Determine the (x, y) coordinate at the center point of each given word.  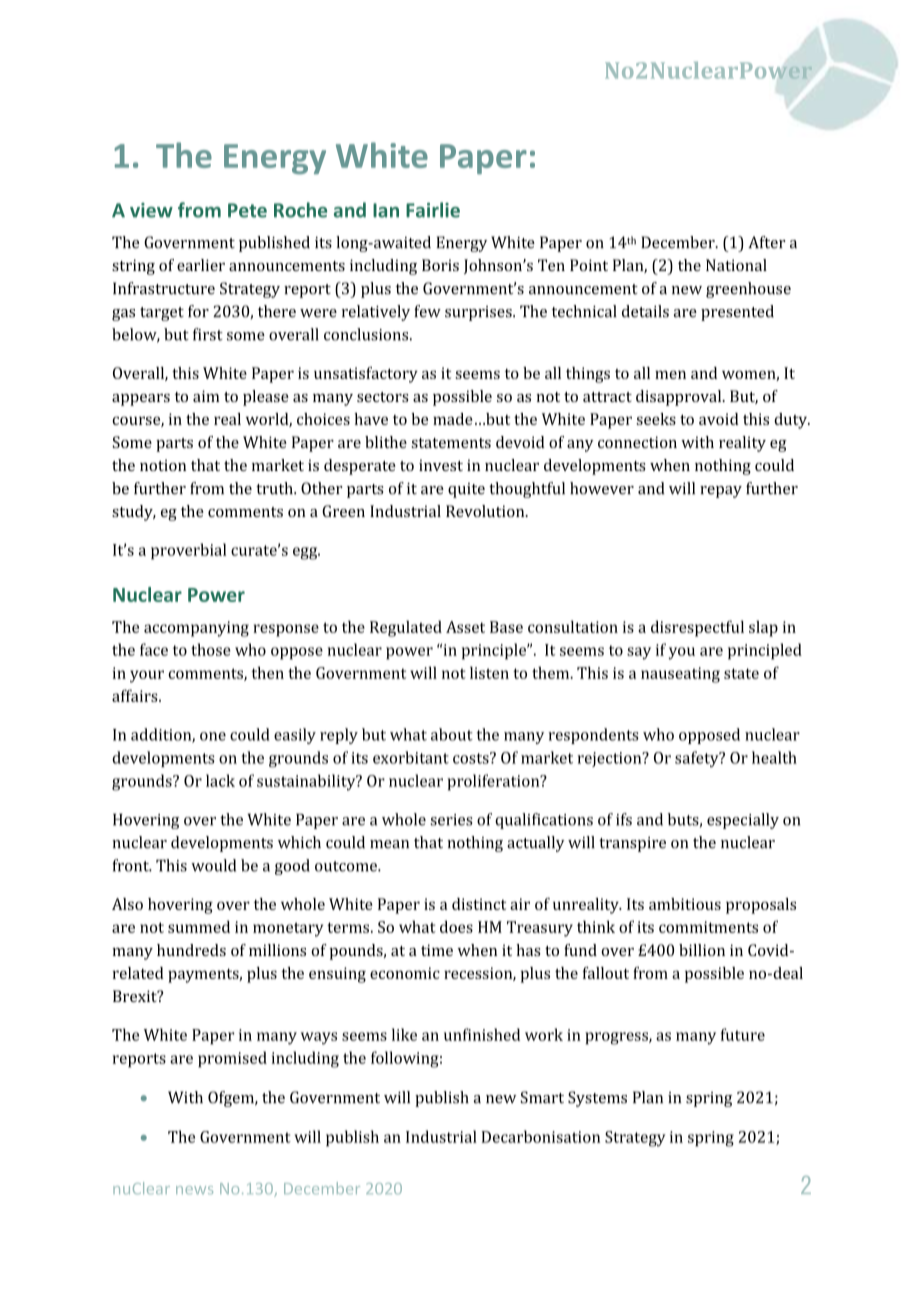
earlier (201, 265)
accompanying (196, 629)
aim (206, 396)
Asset (465, 627)
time (437, 950)
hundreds (191, 950)
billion (702, 950)
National (736, 265)
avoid (719, 419)
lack (220, 780)
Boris (440, 265)
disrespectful (697, 628)
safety (698, 759)
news (194, 1190)
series (451, 820)
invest (441, 465)
